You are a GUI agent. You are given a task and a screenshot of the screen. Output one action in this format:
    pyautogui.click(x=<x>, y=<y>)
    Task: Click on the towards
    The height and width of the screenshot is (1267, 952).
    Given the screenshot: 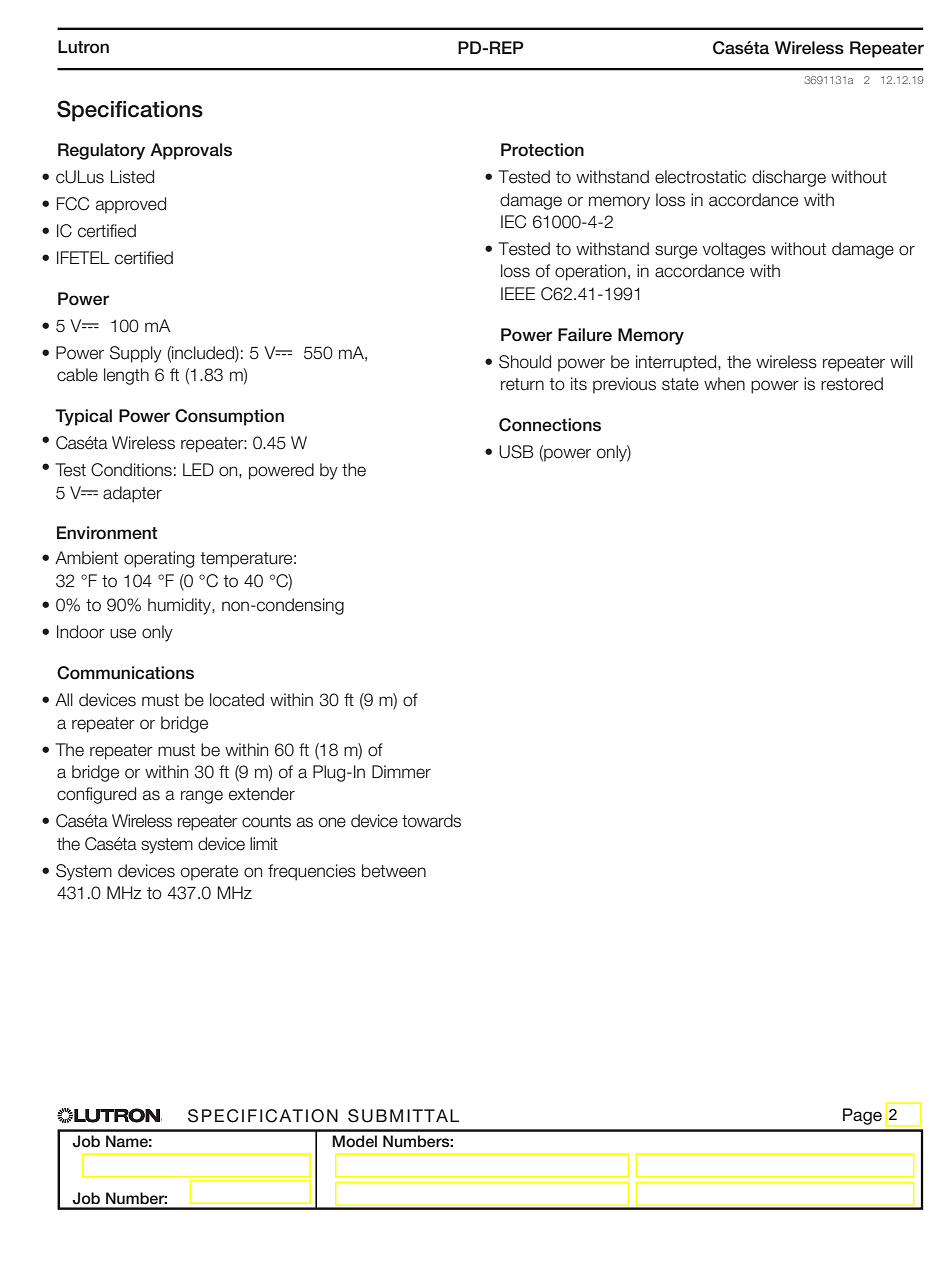 What is the action you would take?
    pyautogui.click(x=431, y=821)
